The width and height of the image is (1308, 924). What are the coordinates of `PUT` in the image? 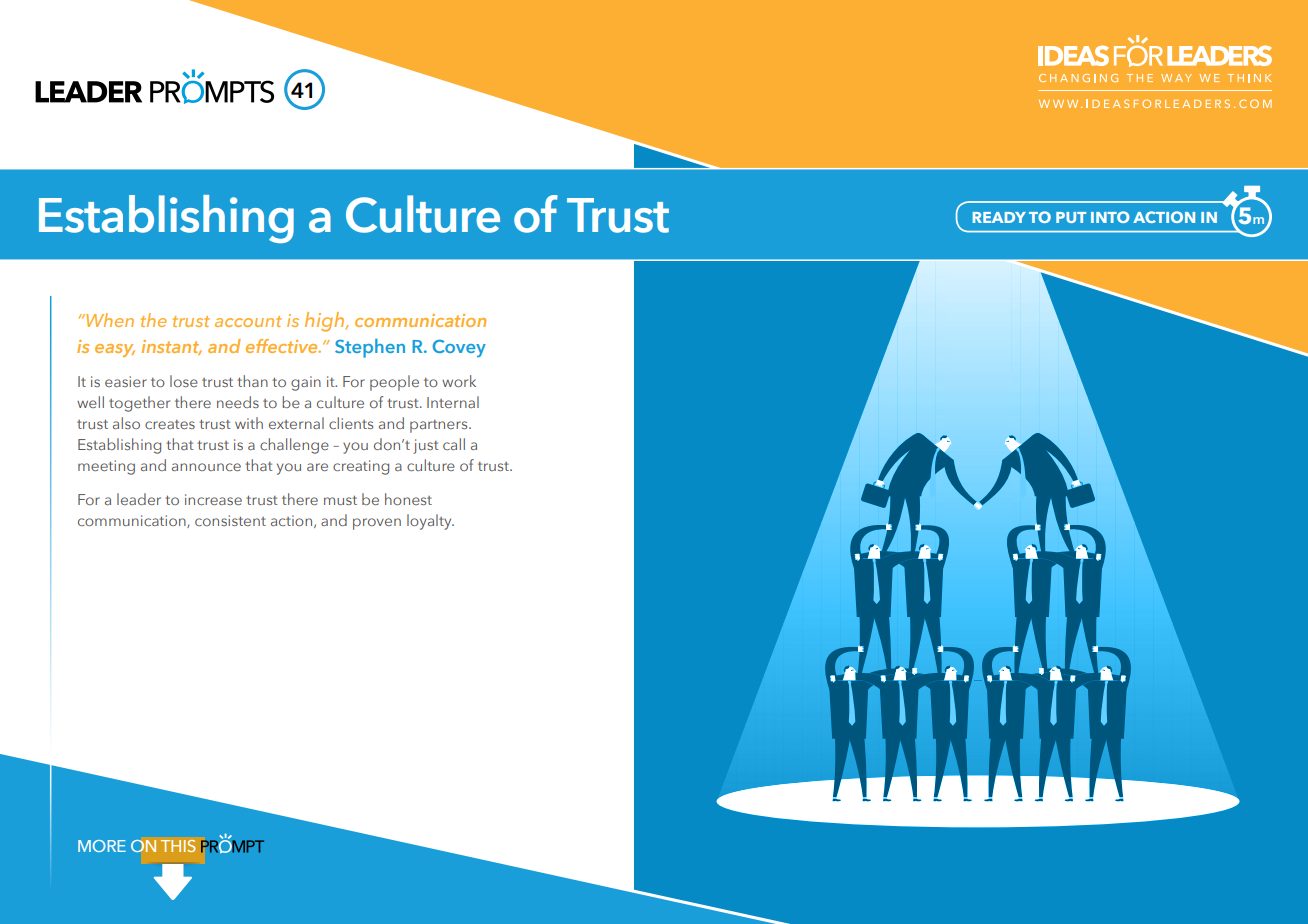 It's located at (1071, 217).
